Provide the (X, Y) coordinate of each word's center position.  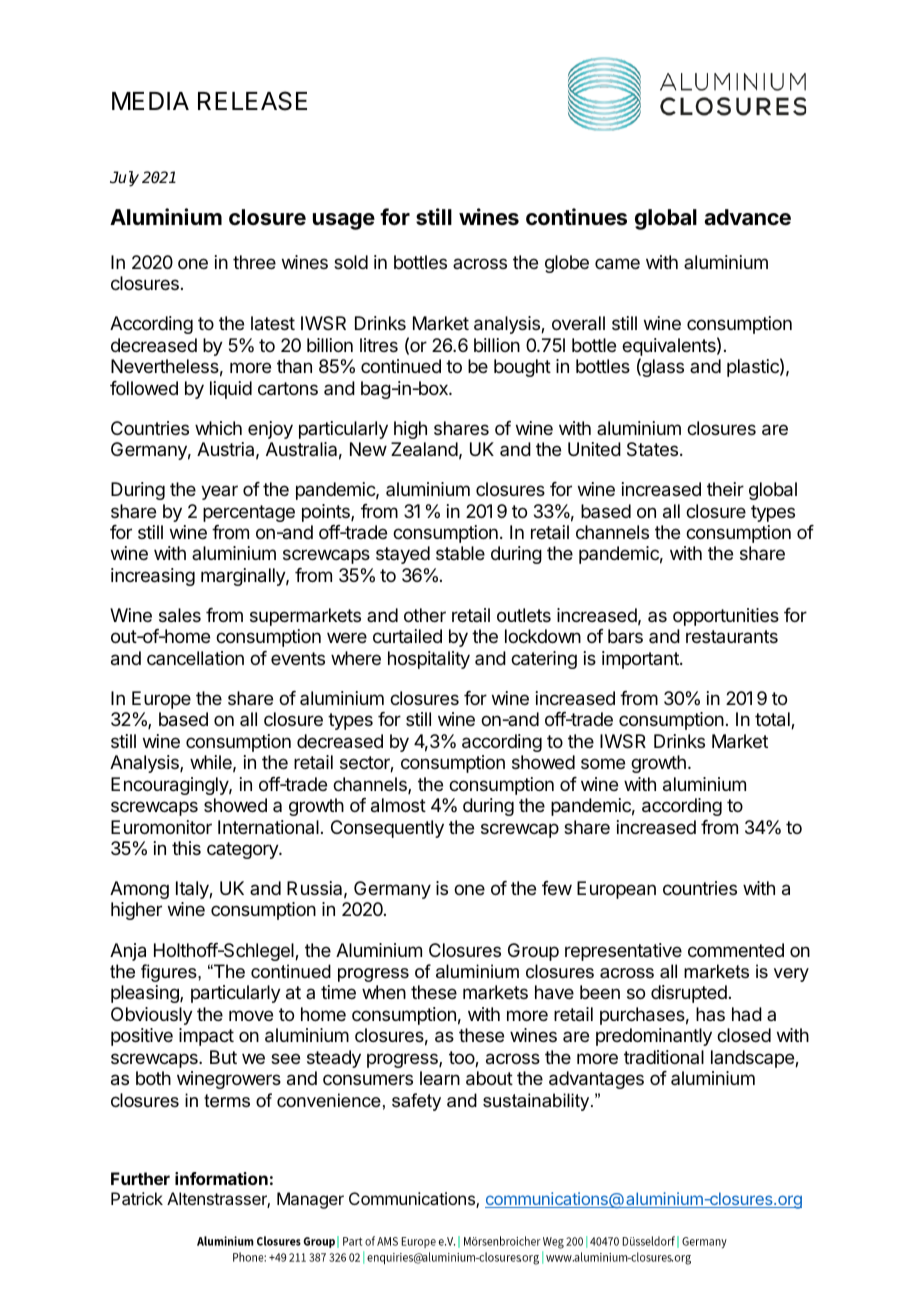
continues (576, 217)
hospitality (429, 660)
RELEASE (252, 101)
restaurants (732, 636)
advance (747, 217)
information (221, 1178)
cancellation (195, 658)
